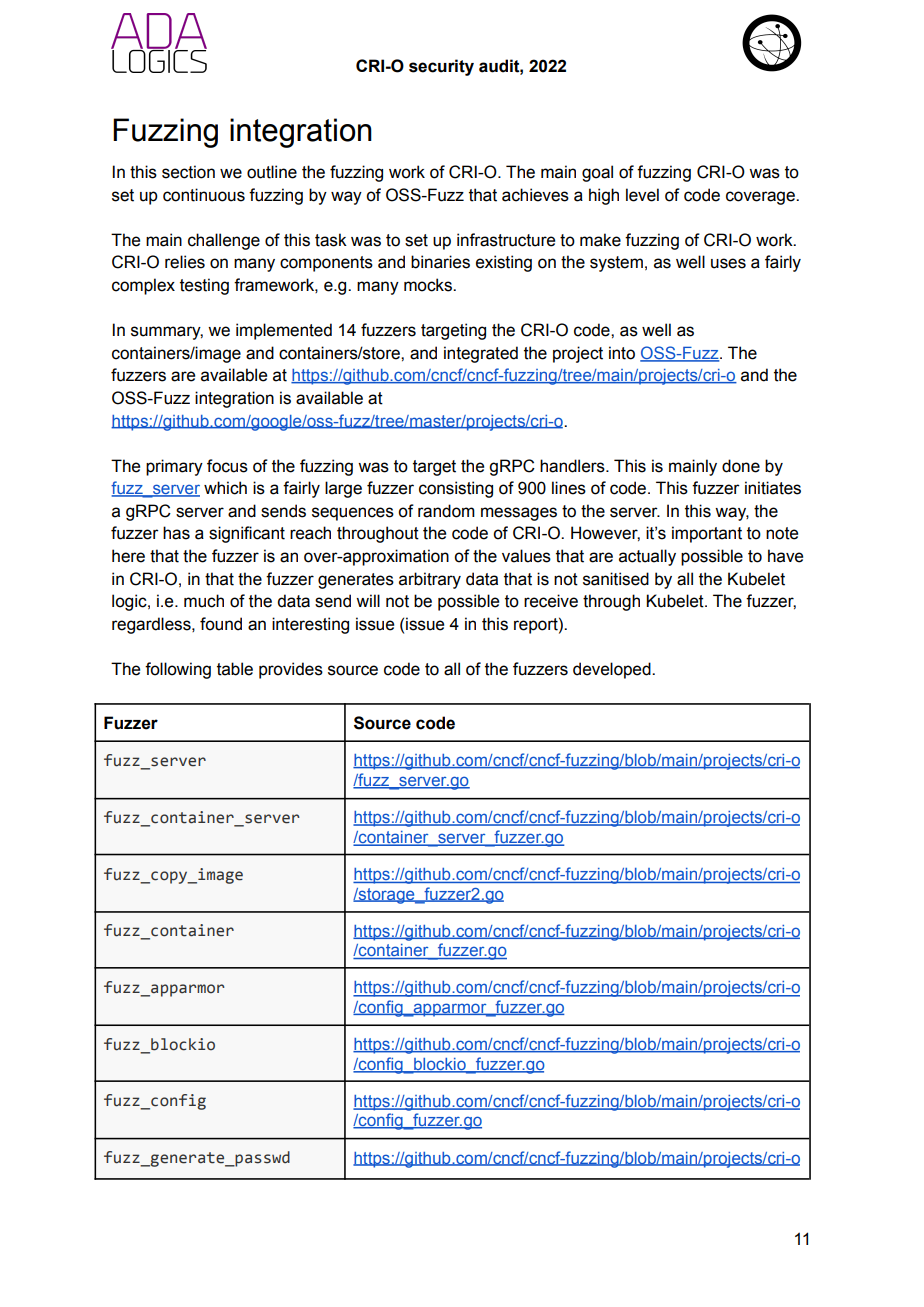 The width and height of the image is (924, 1307). I want to click on infrastructure, so click(506, 240).
